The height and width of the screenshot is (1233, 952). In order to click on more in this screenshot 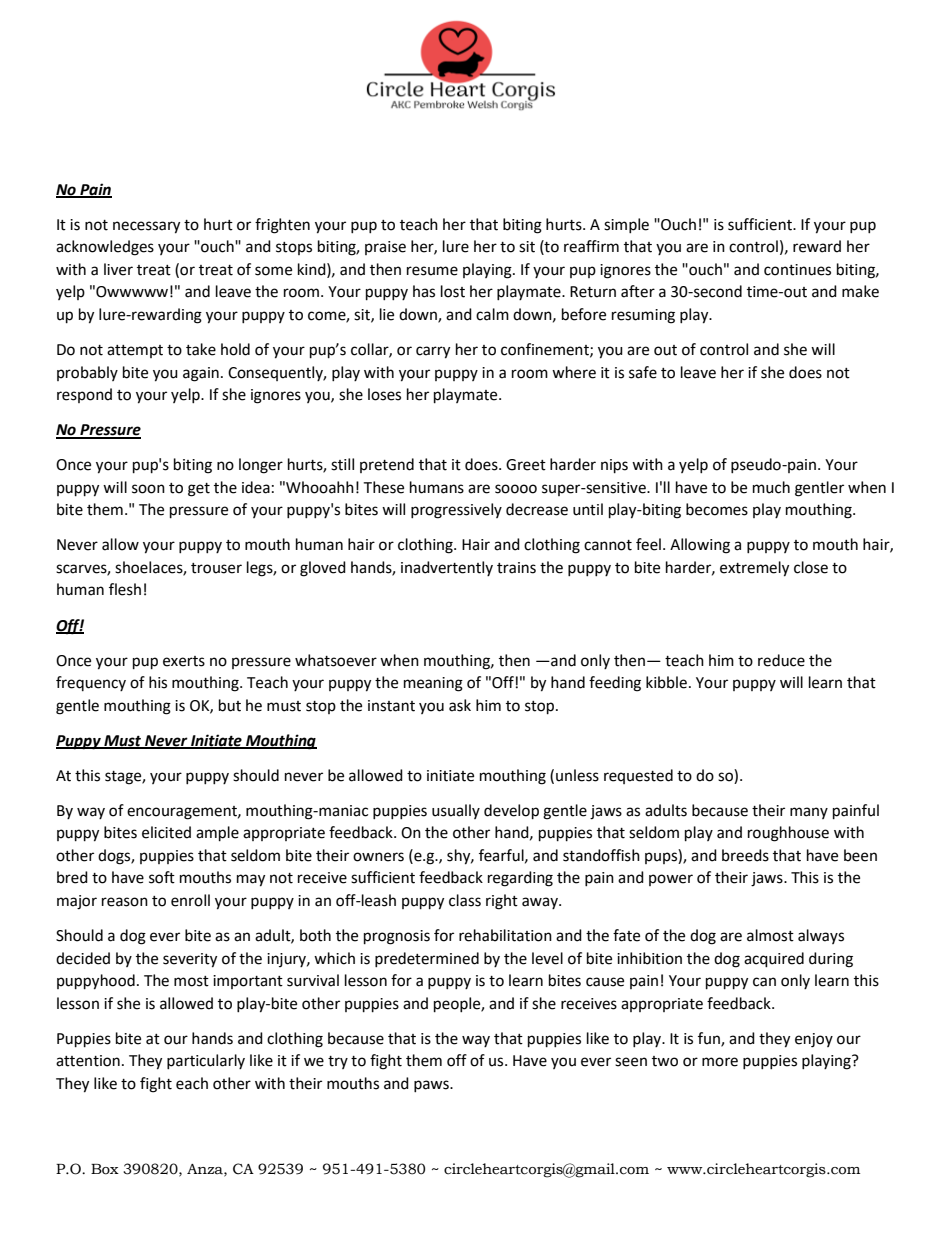, I will do `click(720, 1062)`.
